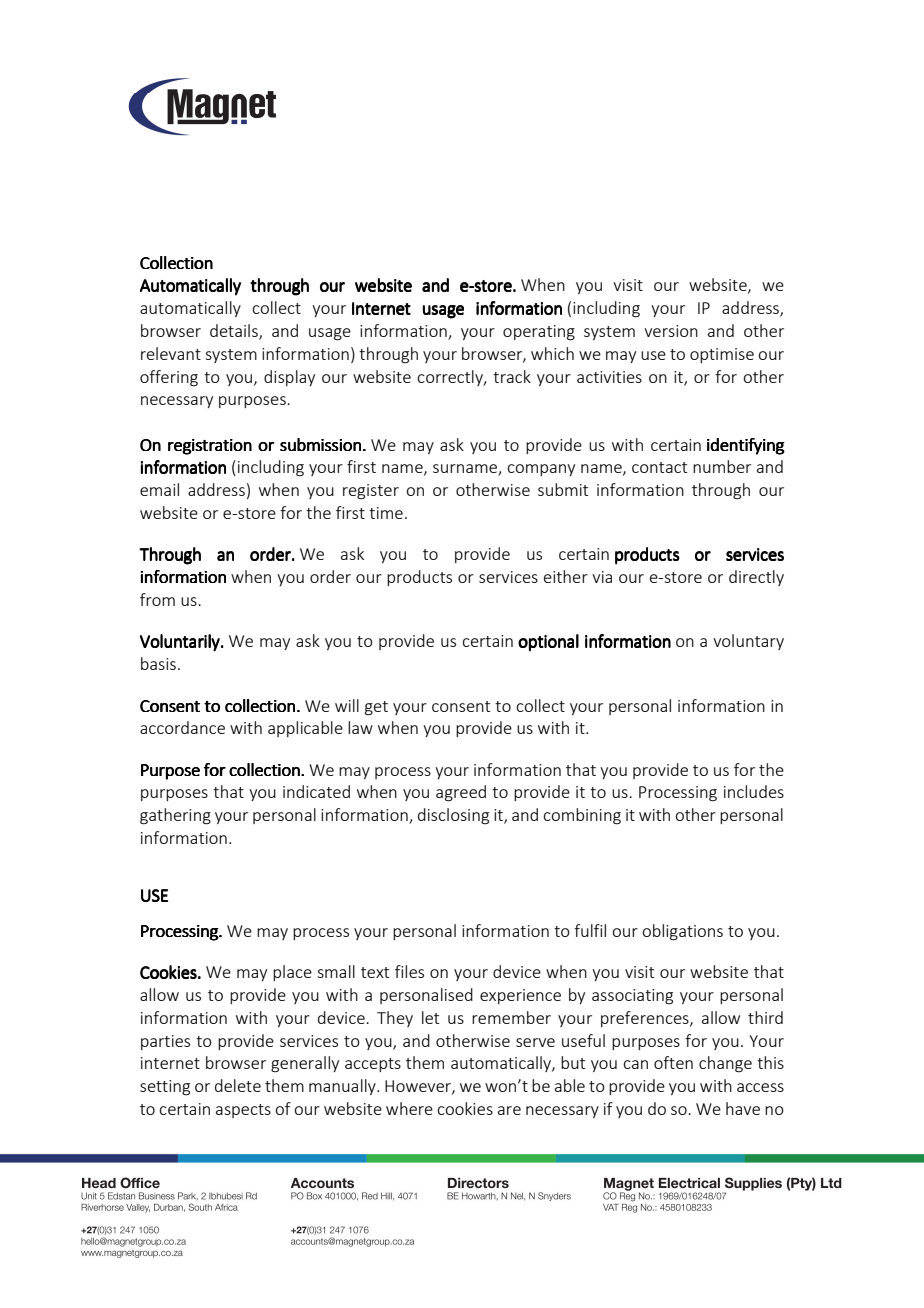  I want to click on email, so click(159, 489).
